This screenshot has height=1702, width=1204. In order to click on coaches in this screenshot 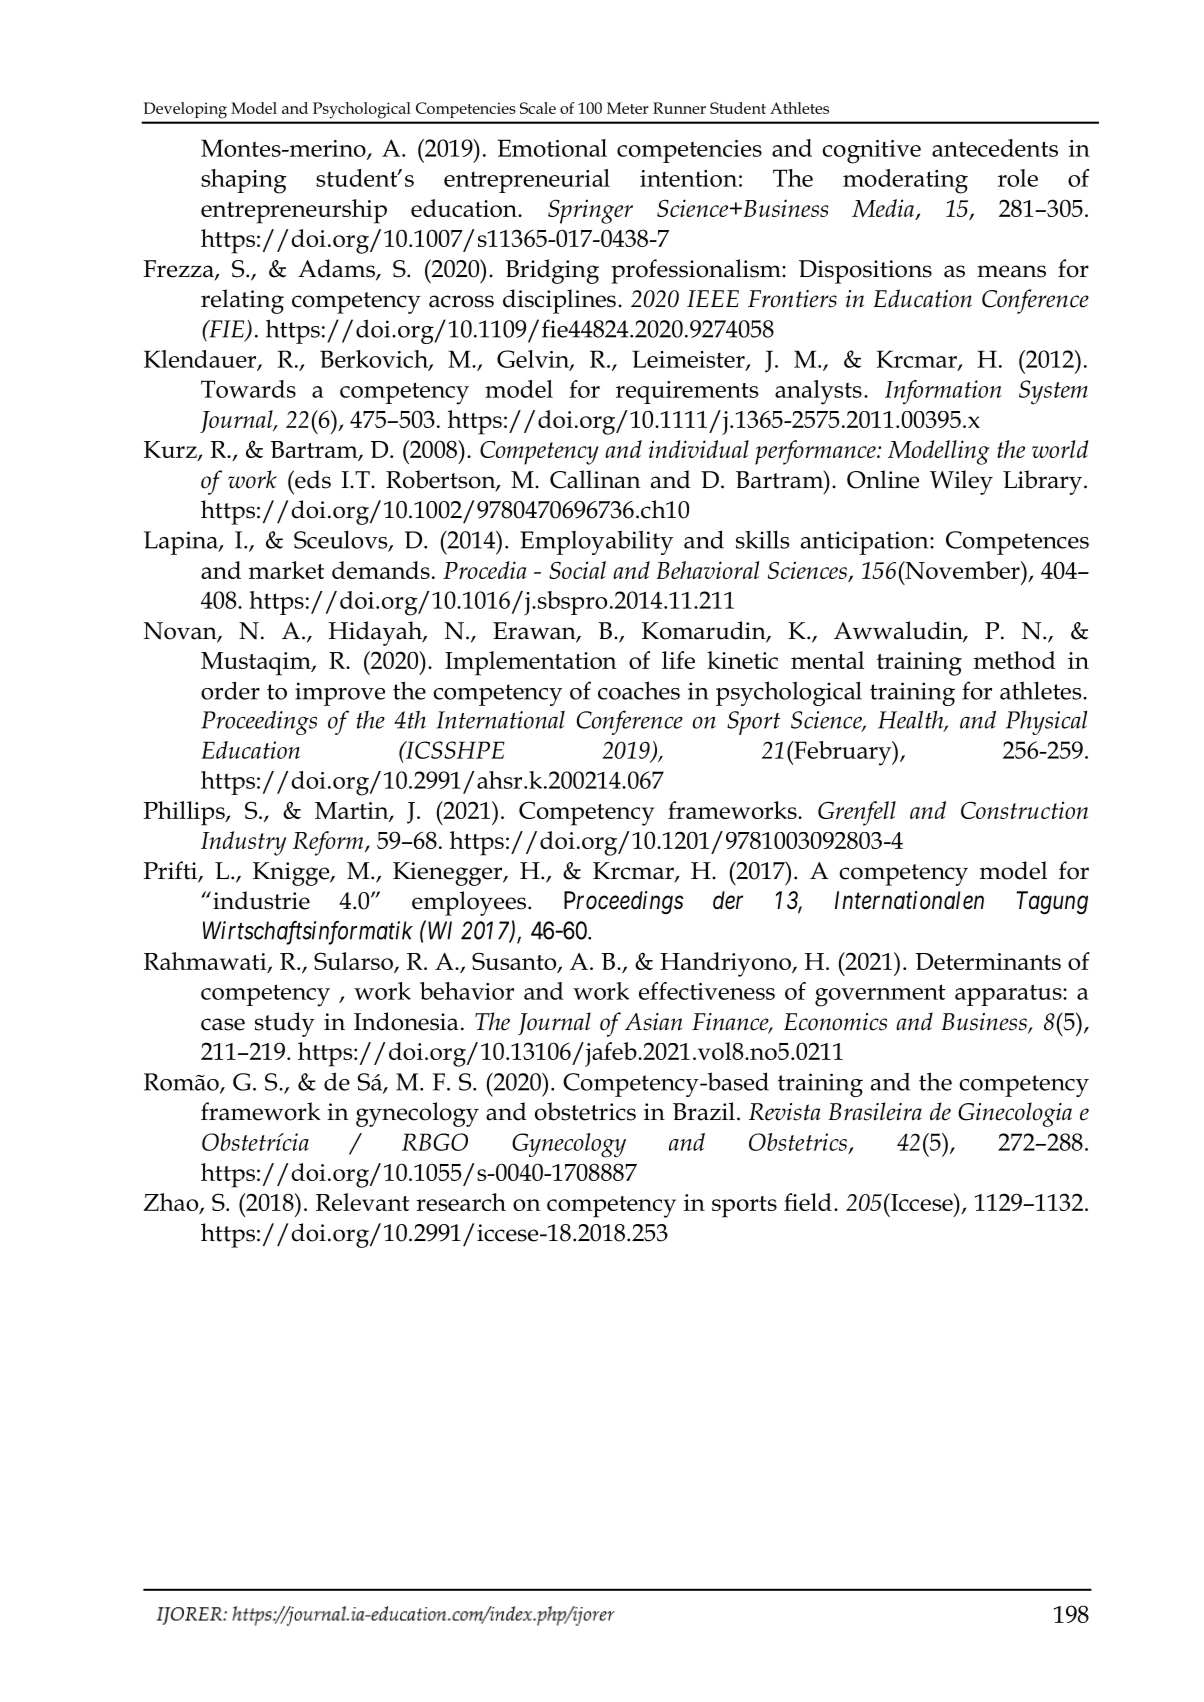, I will do `click(639, 690)`.
